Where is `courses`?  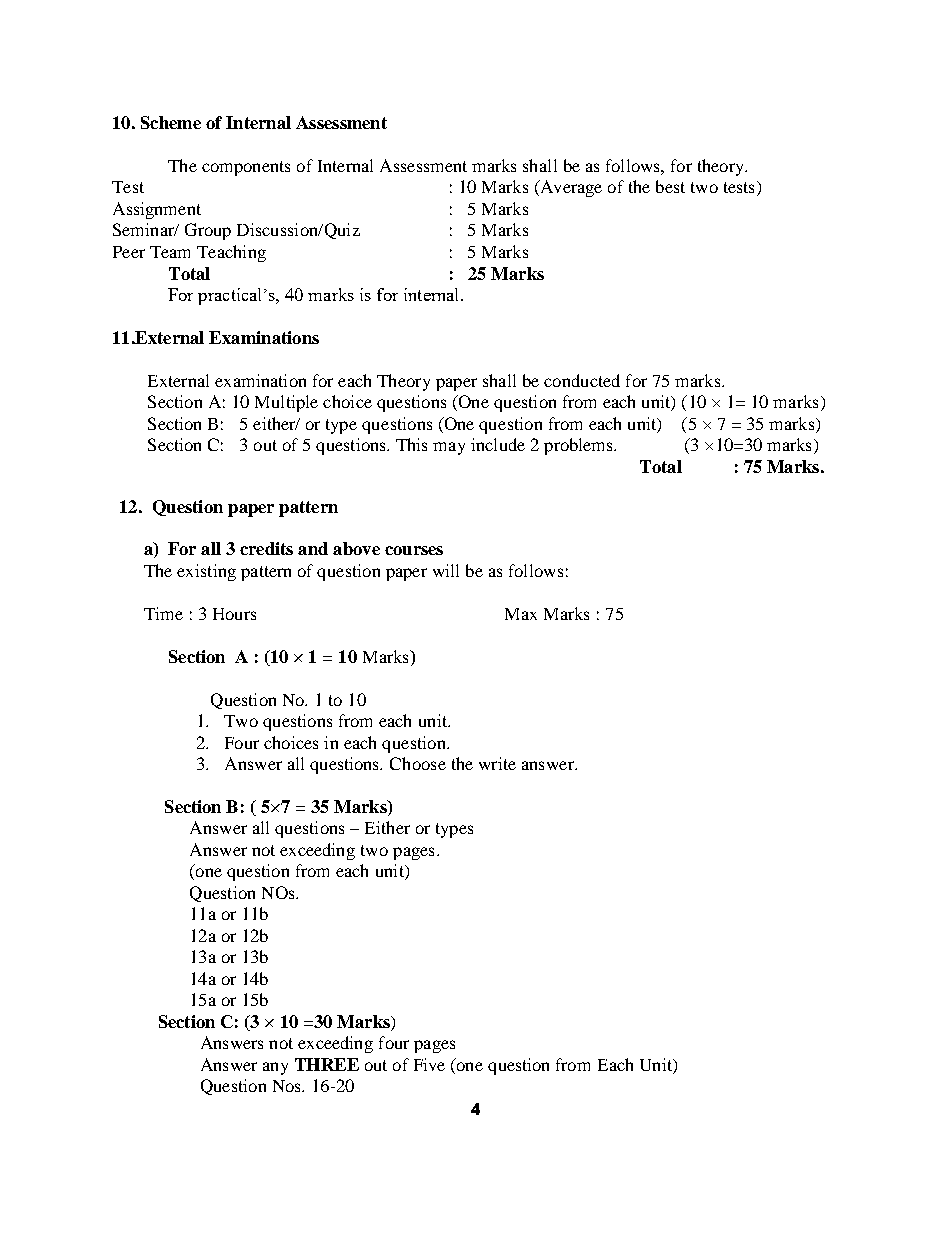 courses is located at coordinates (414, 550).
